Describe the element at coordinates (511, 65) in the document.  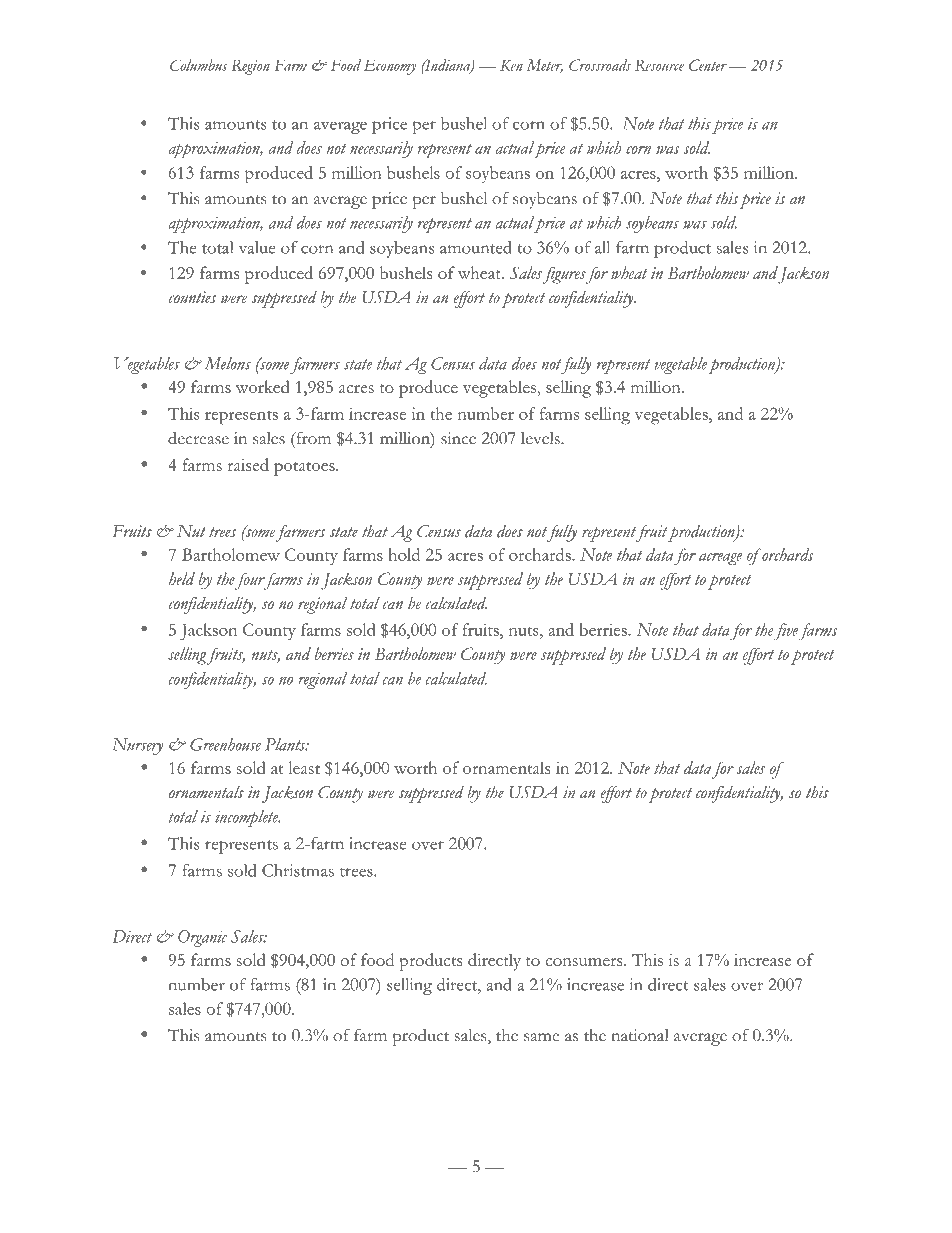
I see `Ken` at that location.
